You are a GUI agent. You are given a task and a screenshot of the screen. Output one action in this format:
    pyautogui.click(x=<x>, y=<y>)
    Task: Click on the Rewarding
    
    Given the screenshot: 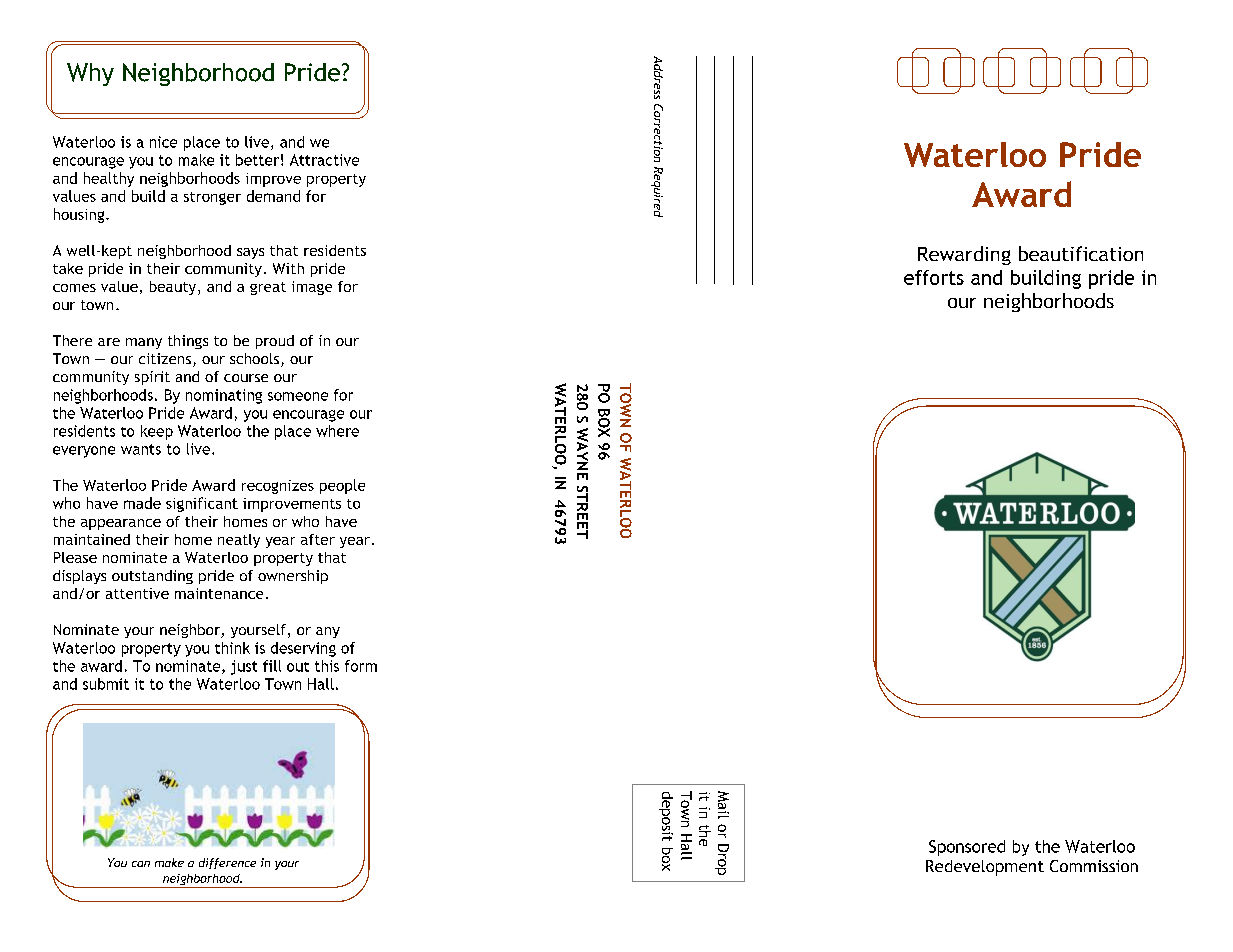 What is the action you would take?
    pyautogui.click(x=964, y=255)
